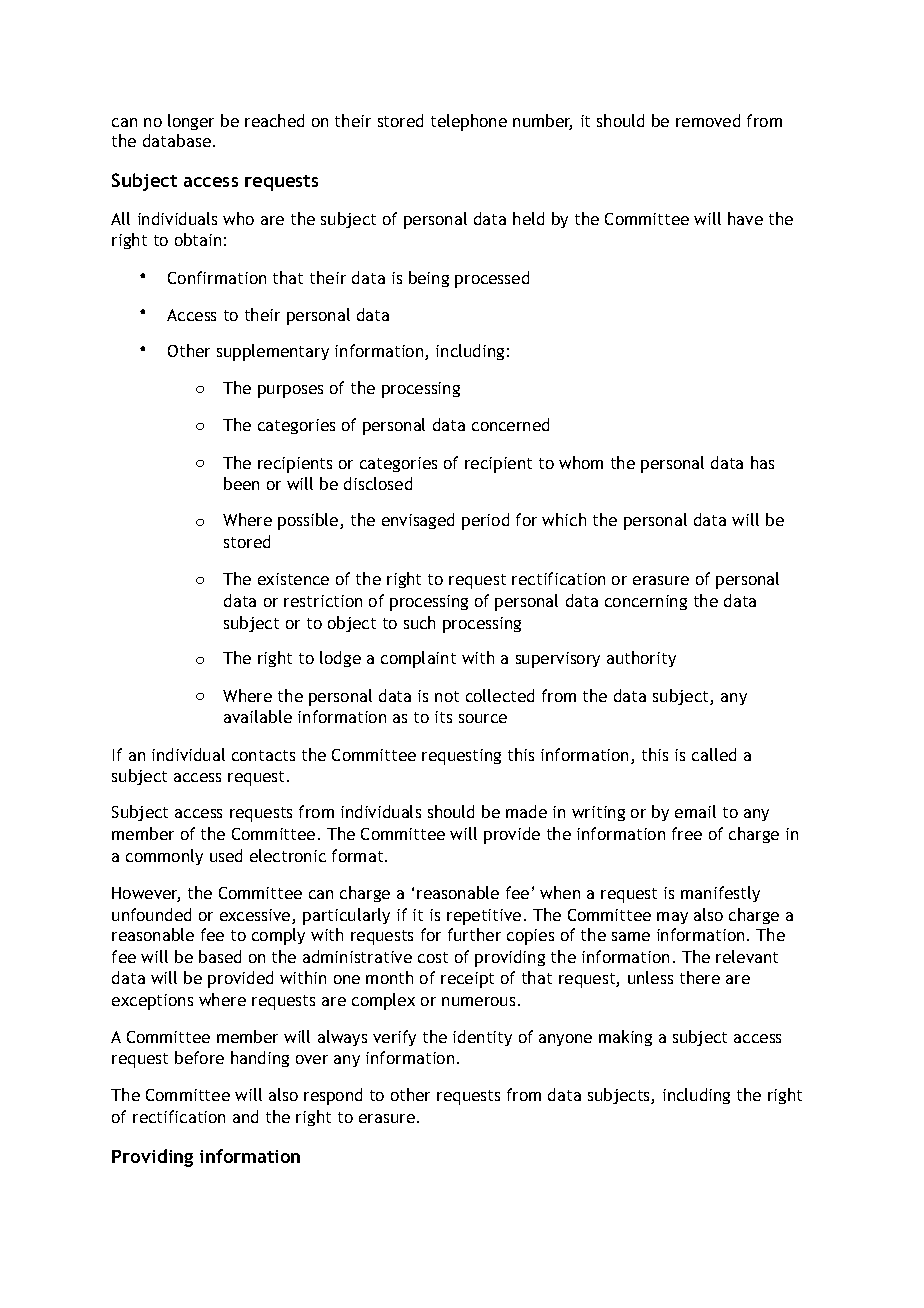  I want to click on concerning, so click(646, 602).
